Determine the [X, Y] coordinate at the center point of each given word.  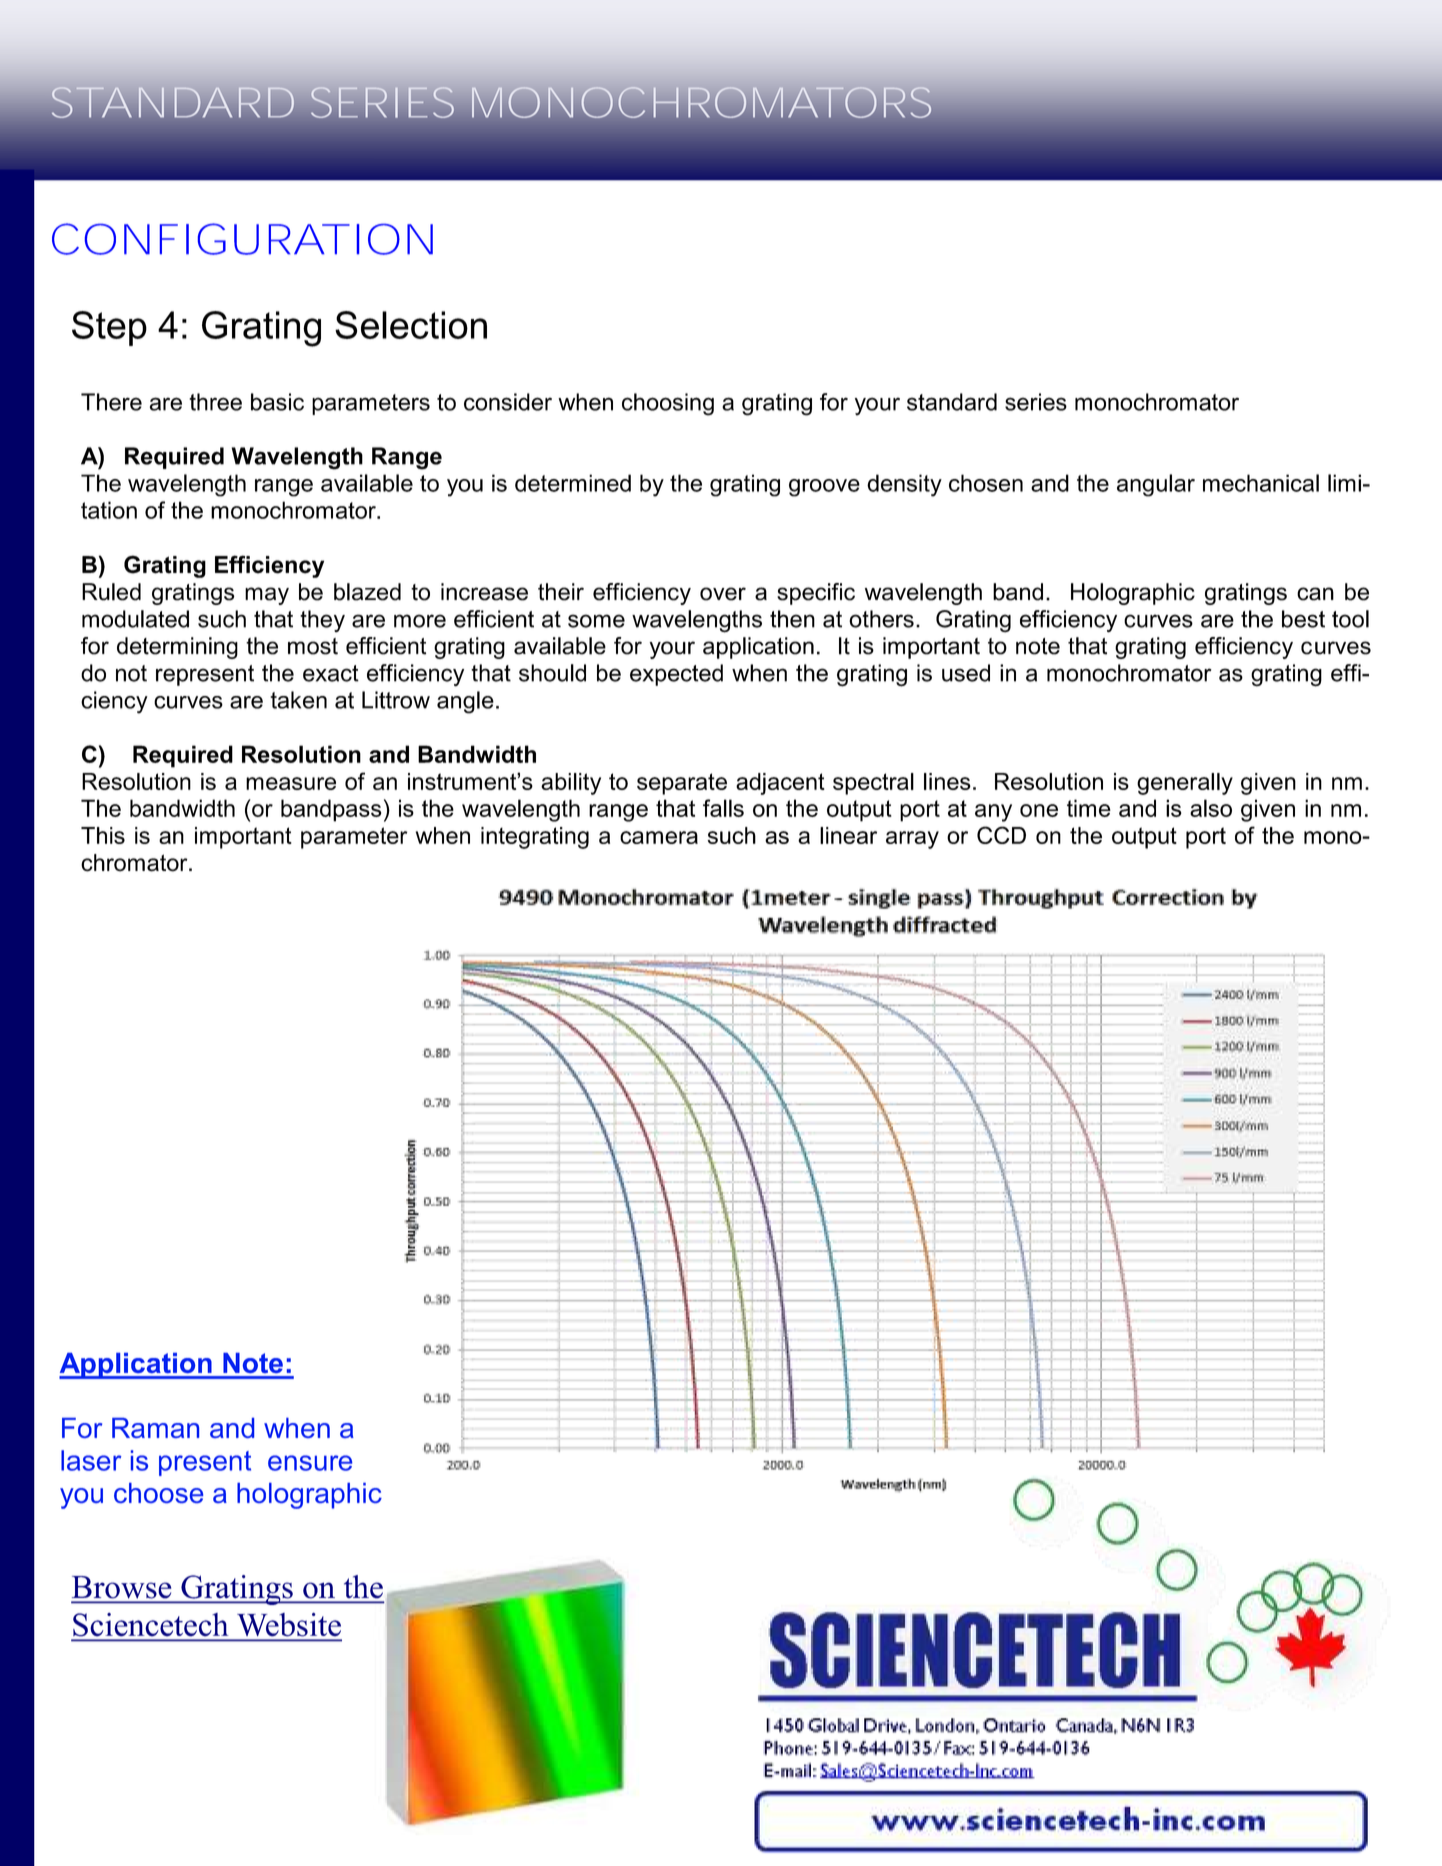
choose [158, 1493]
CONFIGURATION [242, 239]
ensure [310, 1463]
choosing [668, 404]
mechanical [1261, 483]
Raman [155, 1428]
